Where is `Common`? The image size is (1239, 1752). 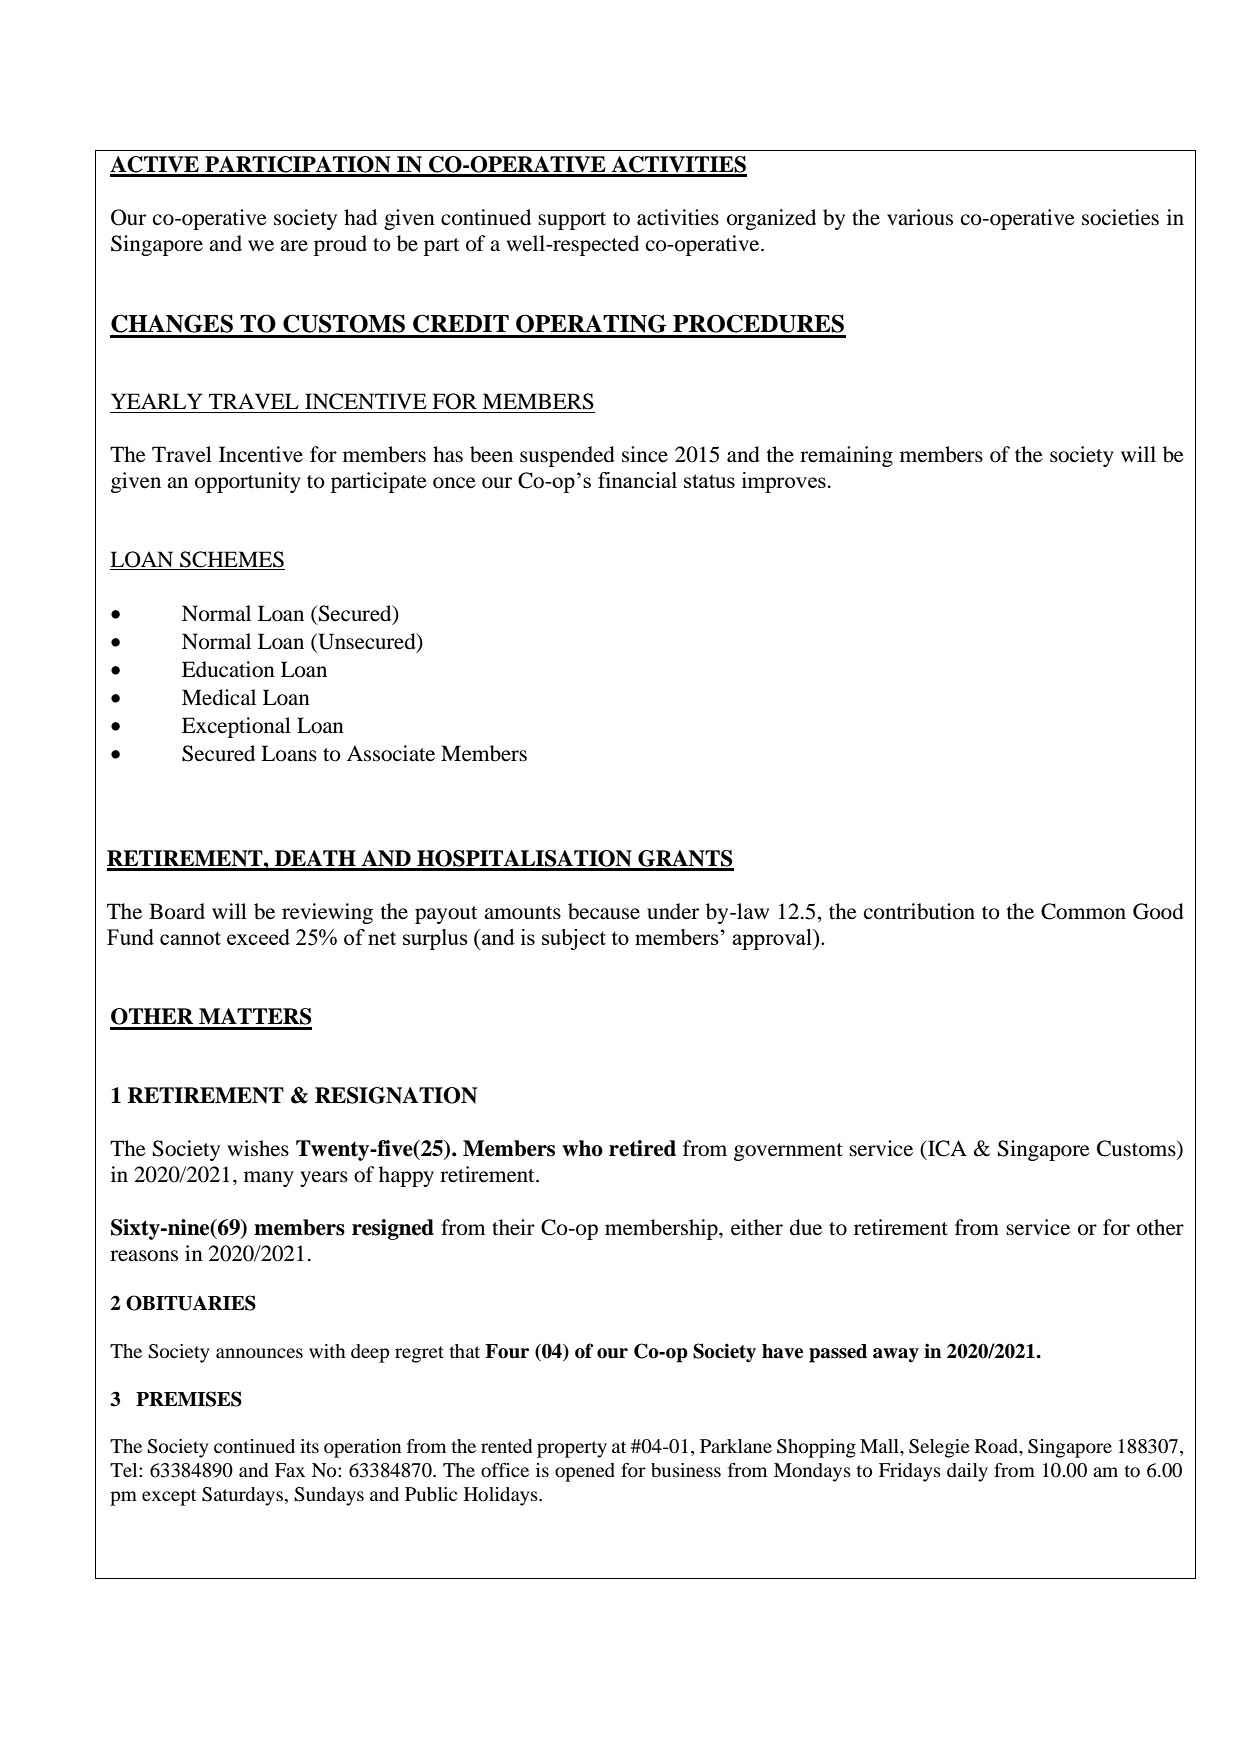
Common is located at coordinates (1083, 911).
